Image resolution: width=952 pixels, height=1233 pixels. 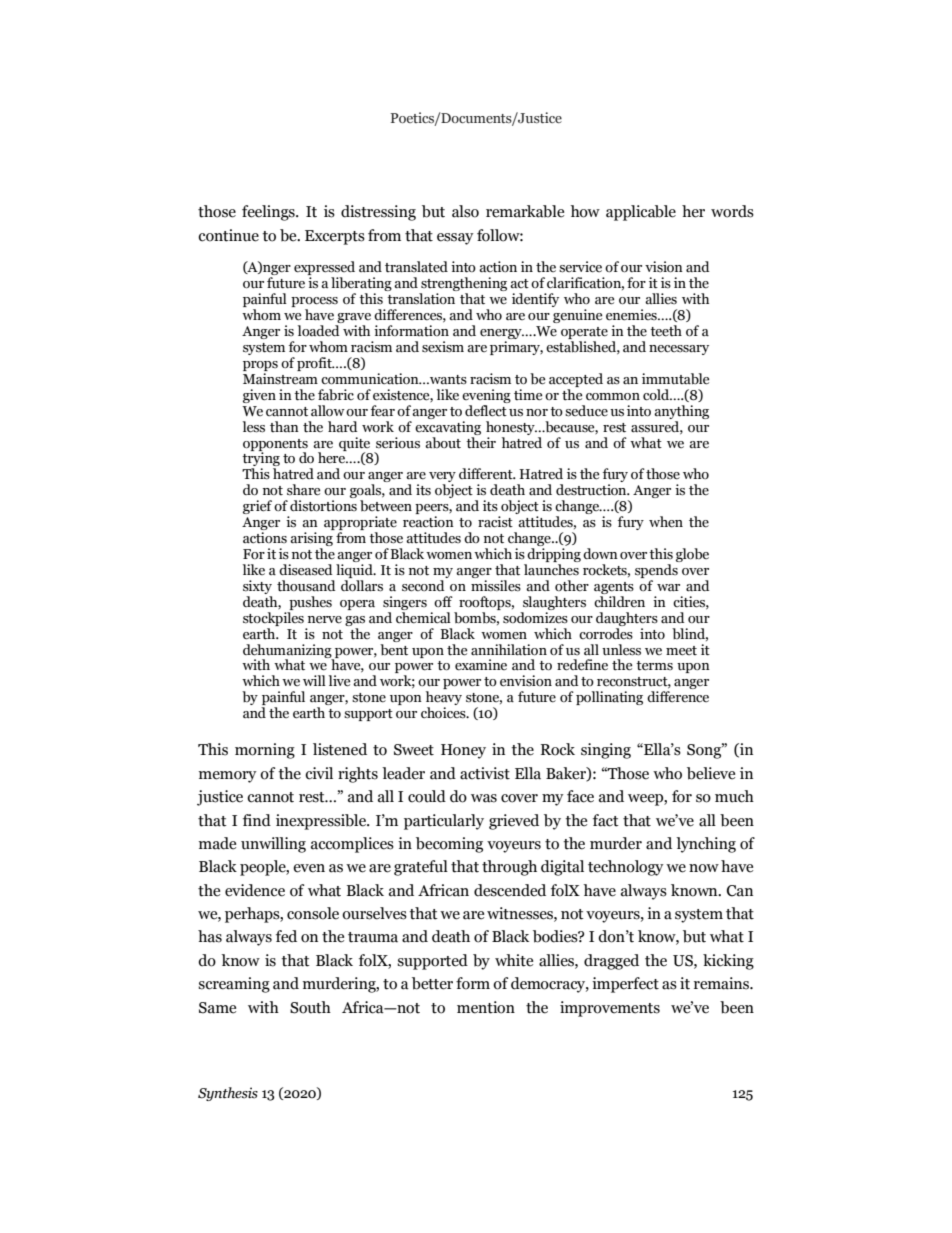 What do you see at coordinates (495, 522) in the image?
I see `racist` at bounding box center [495, 522].
